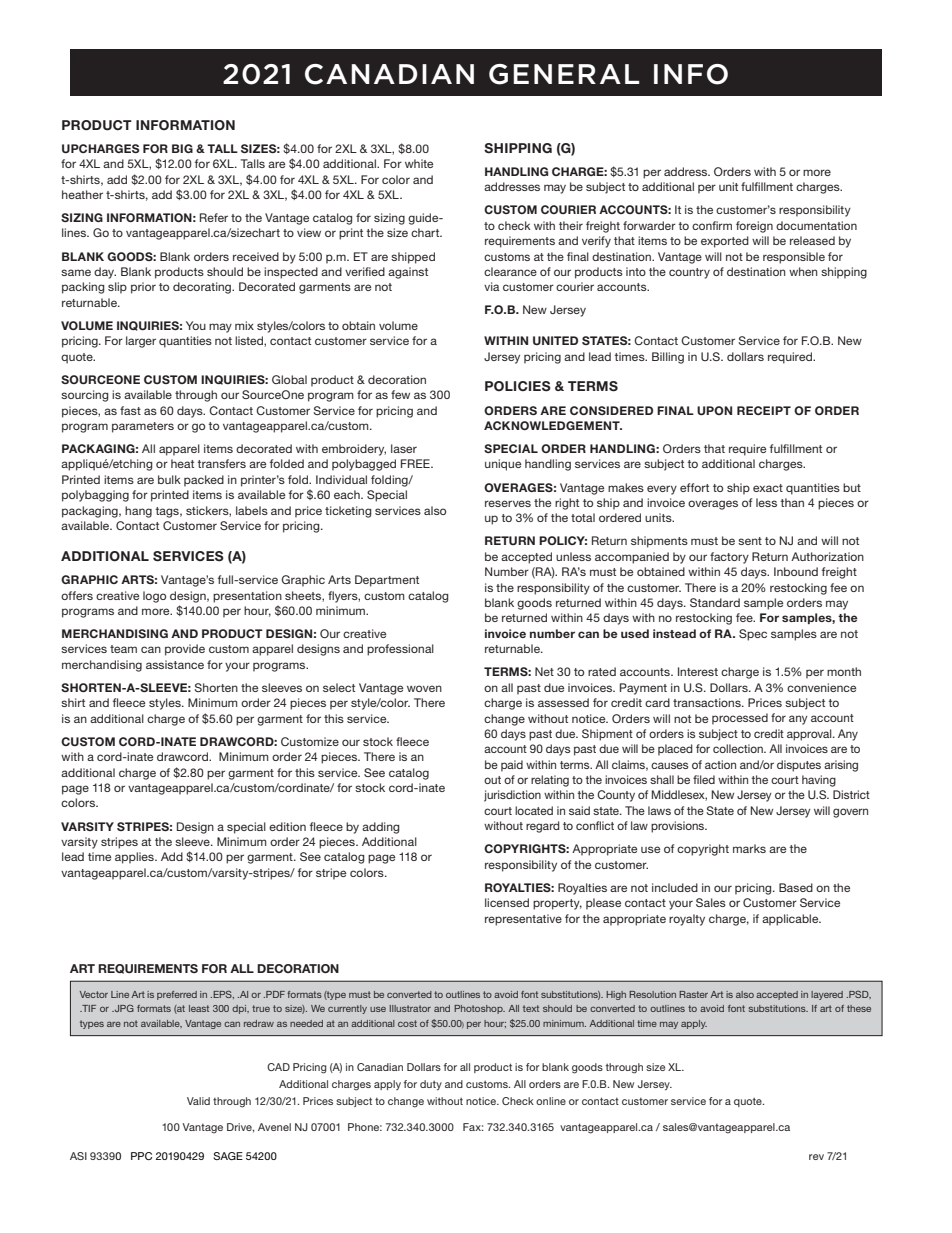 The height and width of the document is (1233, 952). I want to click on Valid, so click(198, 1101).
